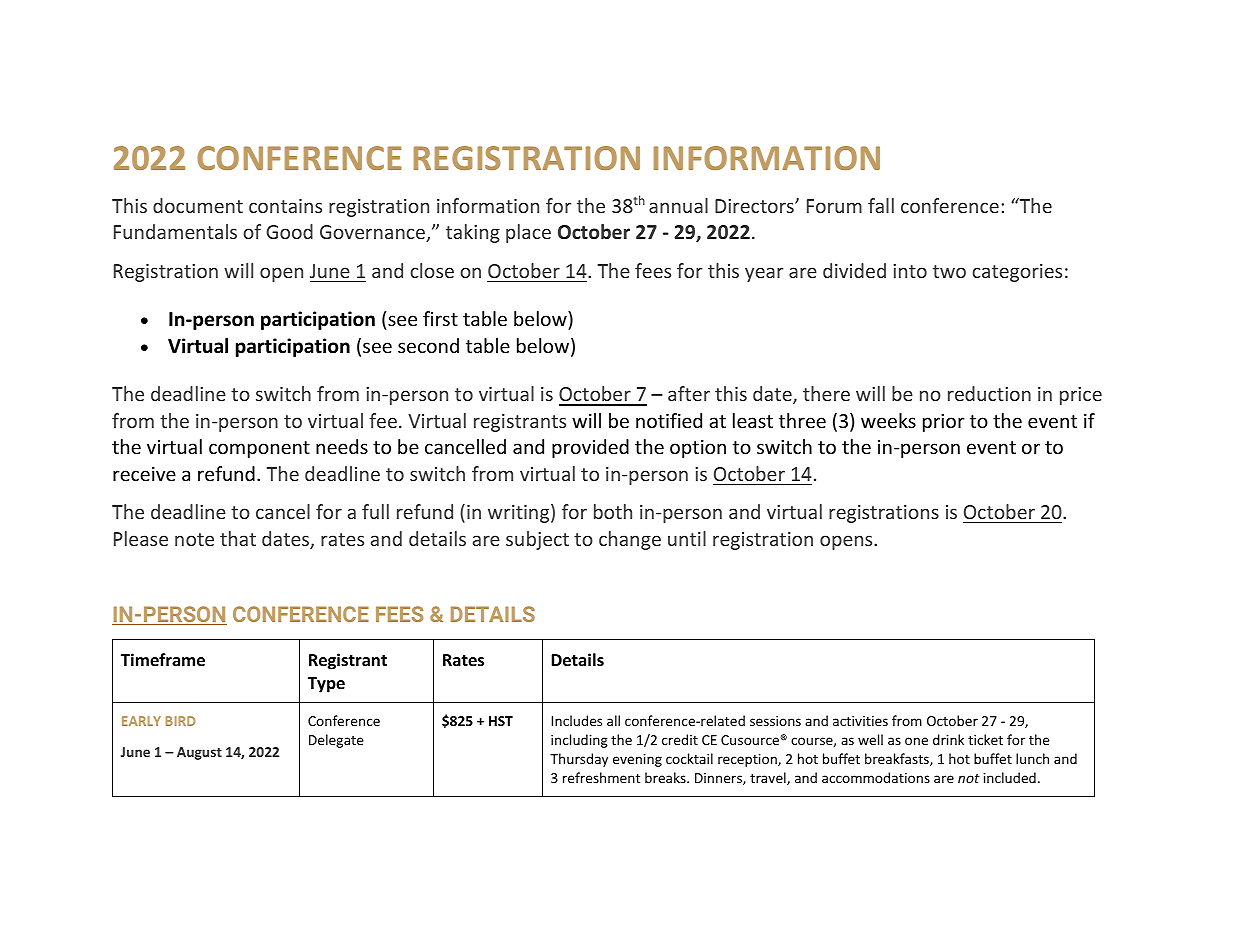 The width and height of the document is (1233, 952). What do you see at coordinates (989, 393) in the document?
I see `reduction` at bounding box center [989, 393].
